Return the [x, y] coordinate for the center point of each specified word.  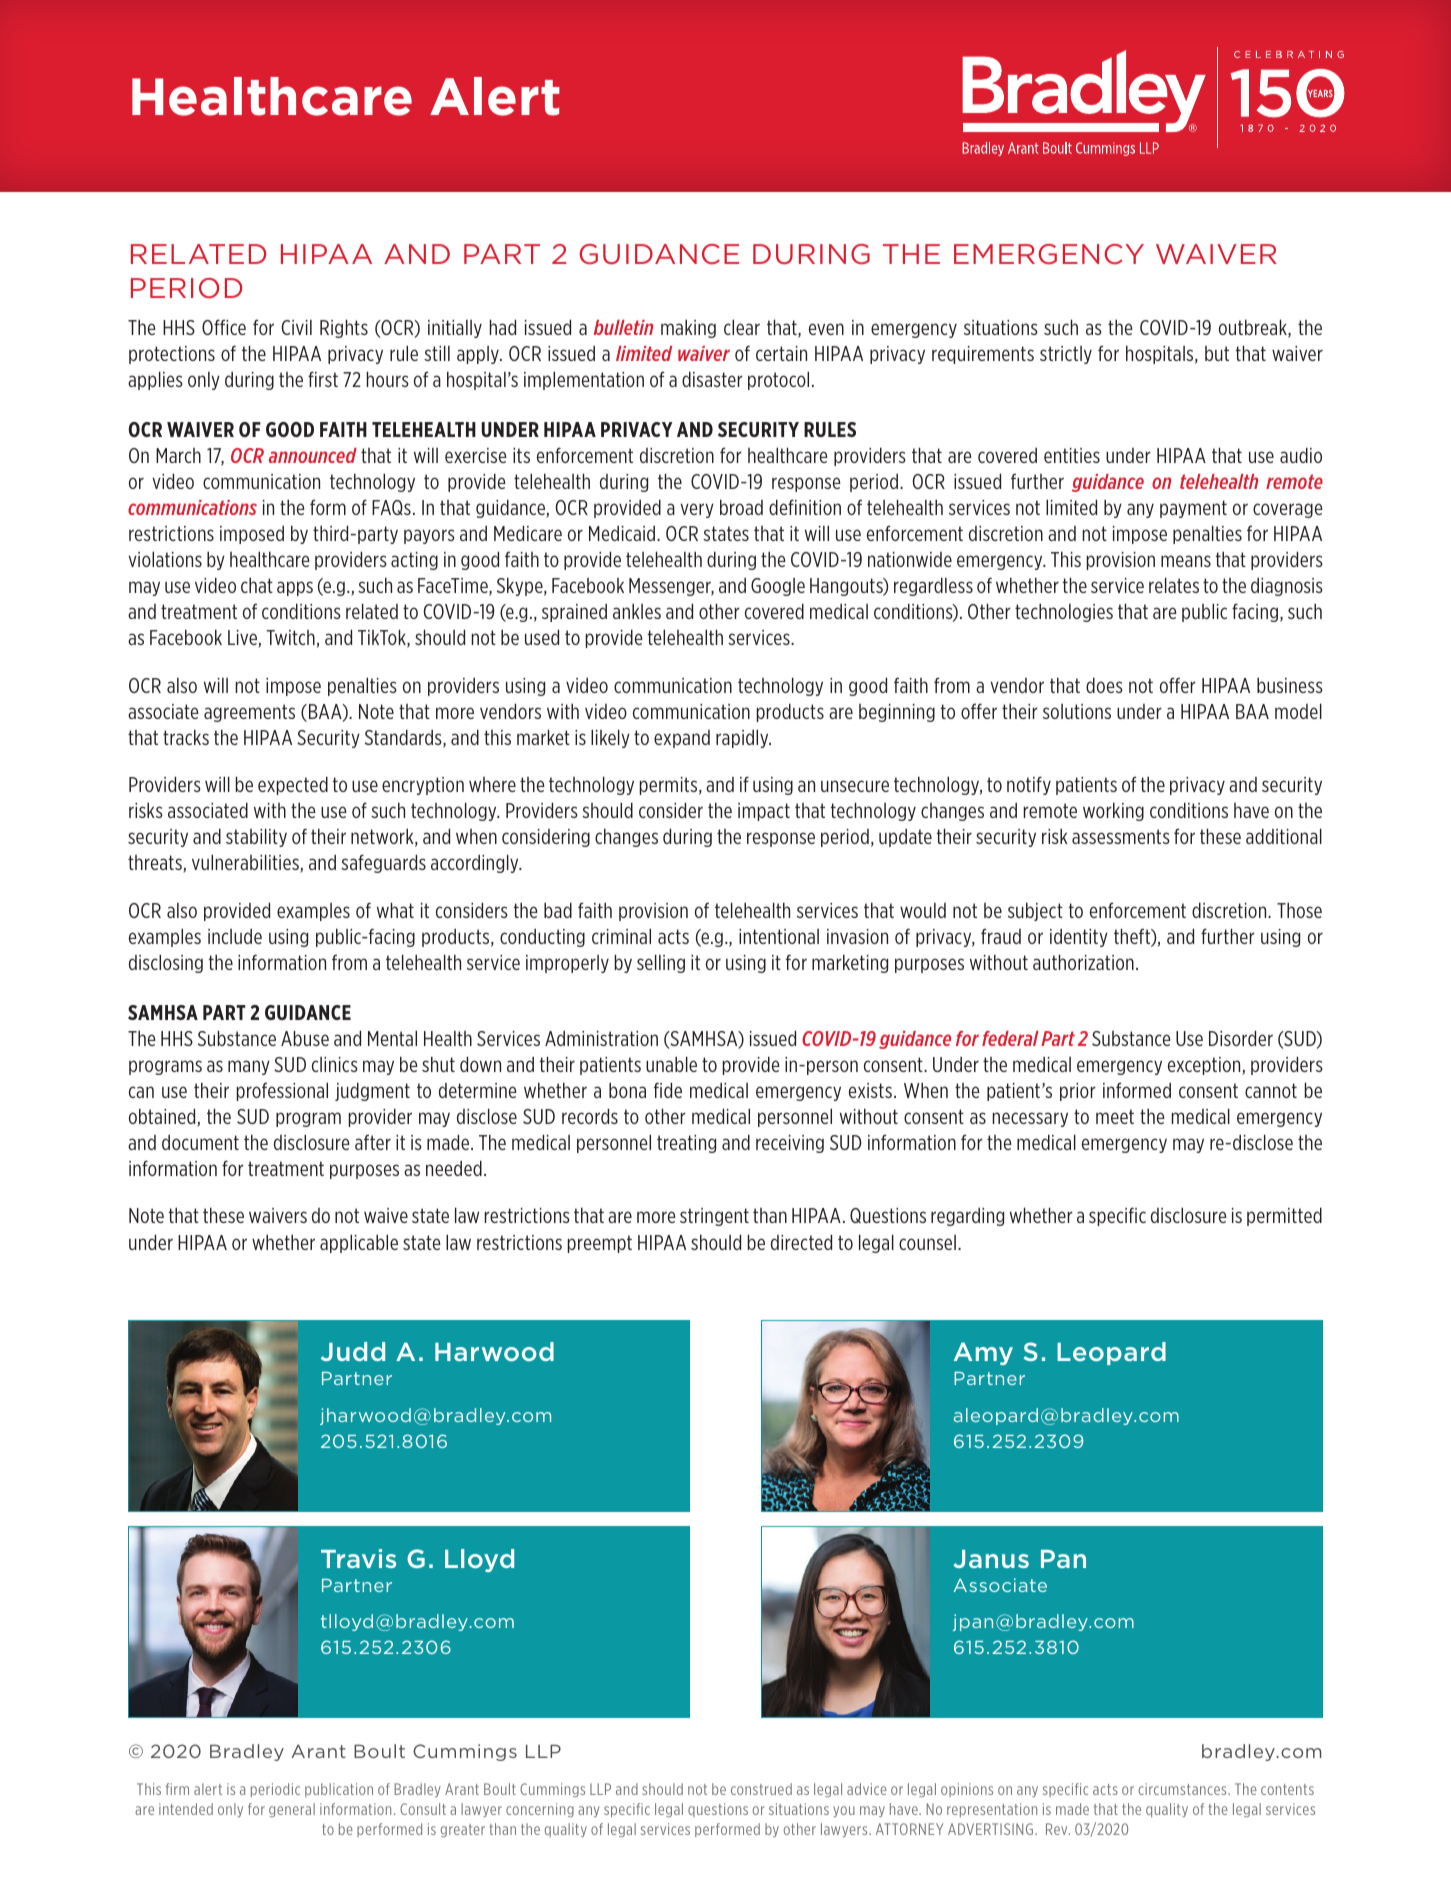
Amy [983, 1353]
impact [764, 812]
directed [801, 1242]
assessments [1121, 836]
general [292, 1810]
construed [761, 1789]
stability [256, 837]
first [323, 379]
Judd [353, 1351]
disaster [712, 379]
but [1217, 353]
